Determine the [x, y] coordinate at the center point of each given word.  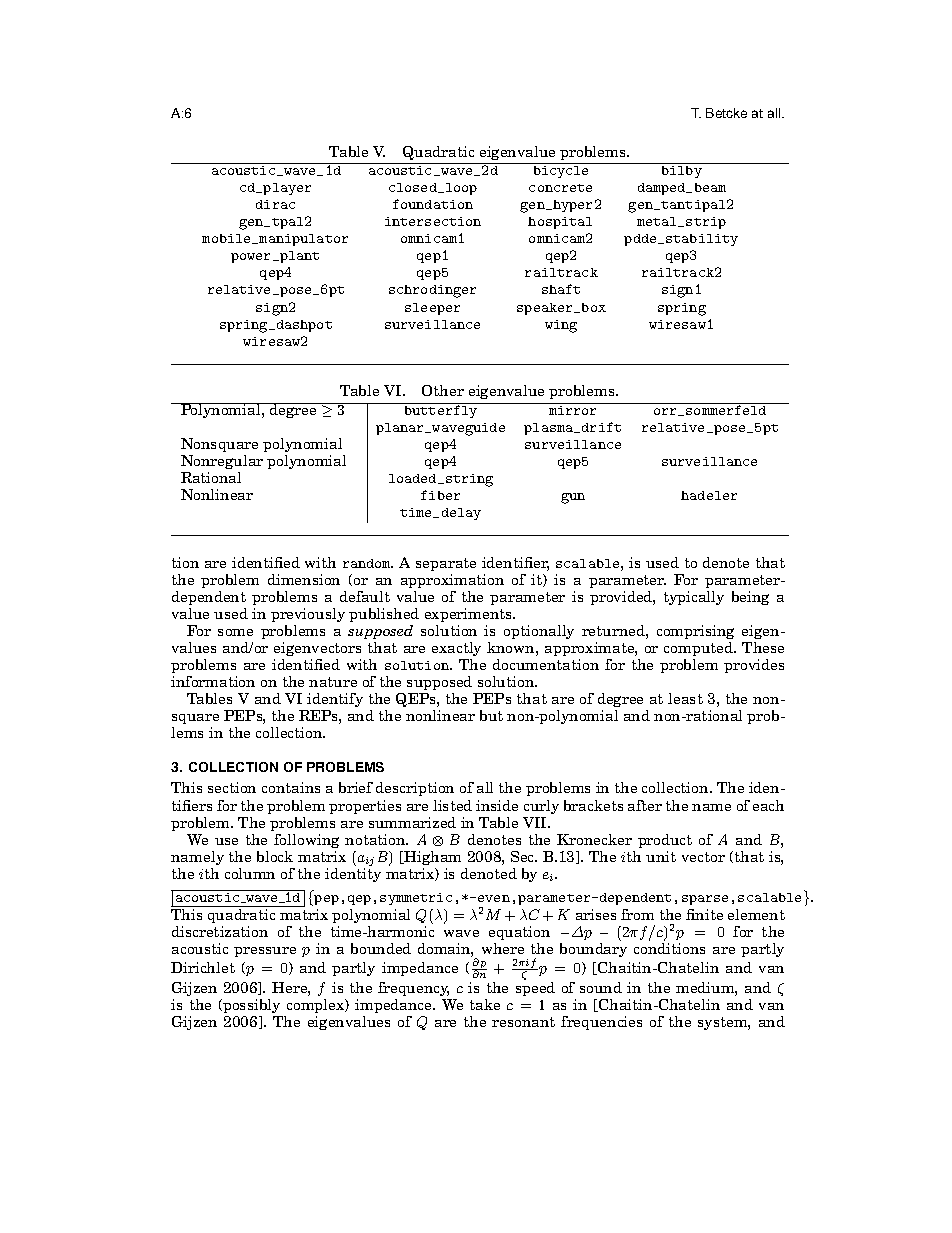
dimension [304, 579]
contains [291, 787]
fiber [440, 495]
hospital [560, 223]
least [685, 698]
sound [601, 987]
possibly [252, 1008]
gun [573, 498]
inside [497, 805]
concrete [560, 188]
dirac [275, 204]
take [485, 1004]
